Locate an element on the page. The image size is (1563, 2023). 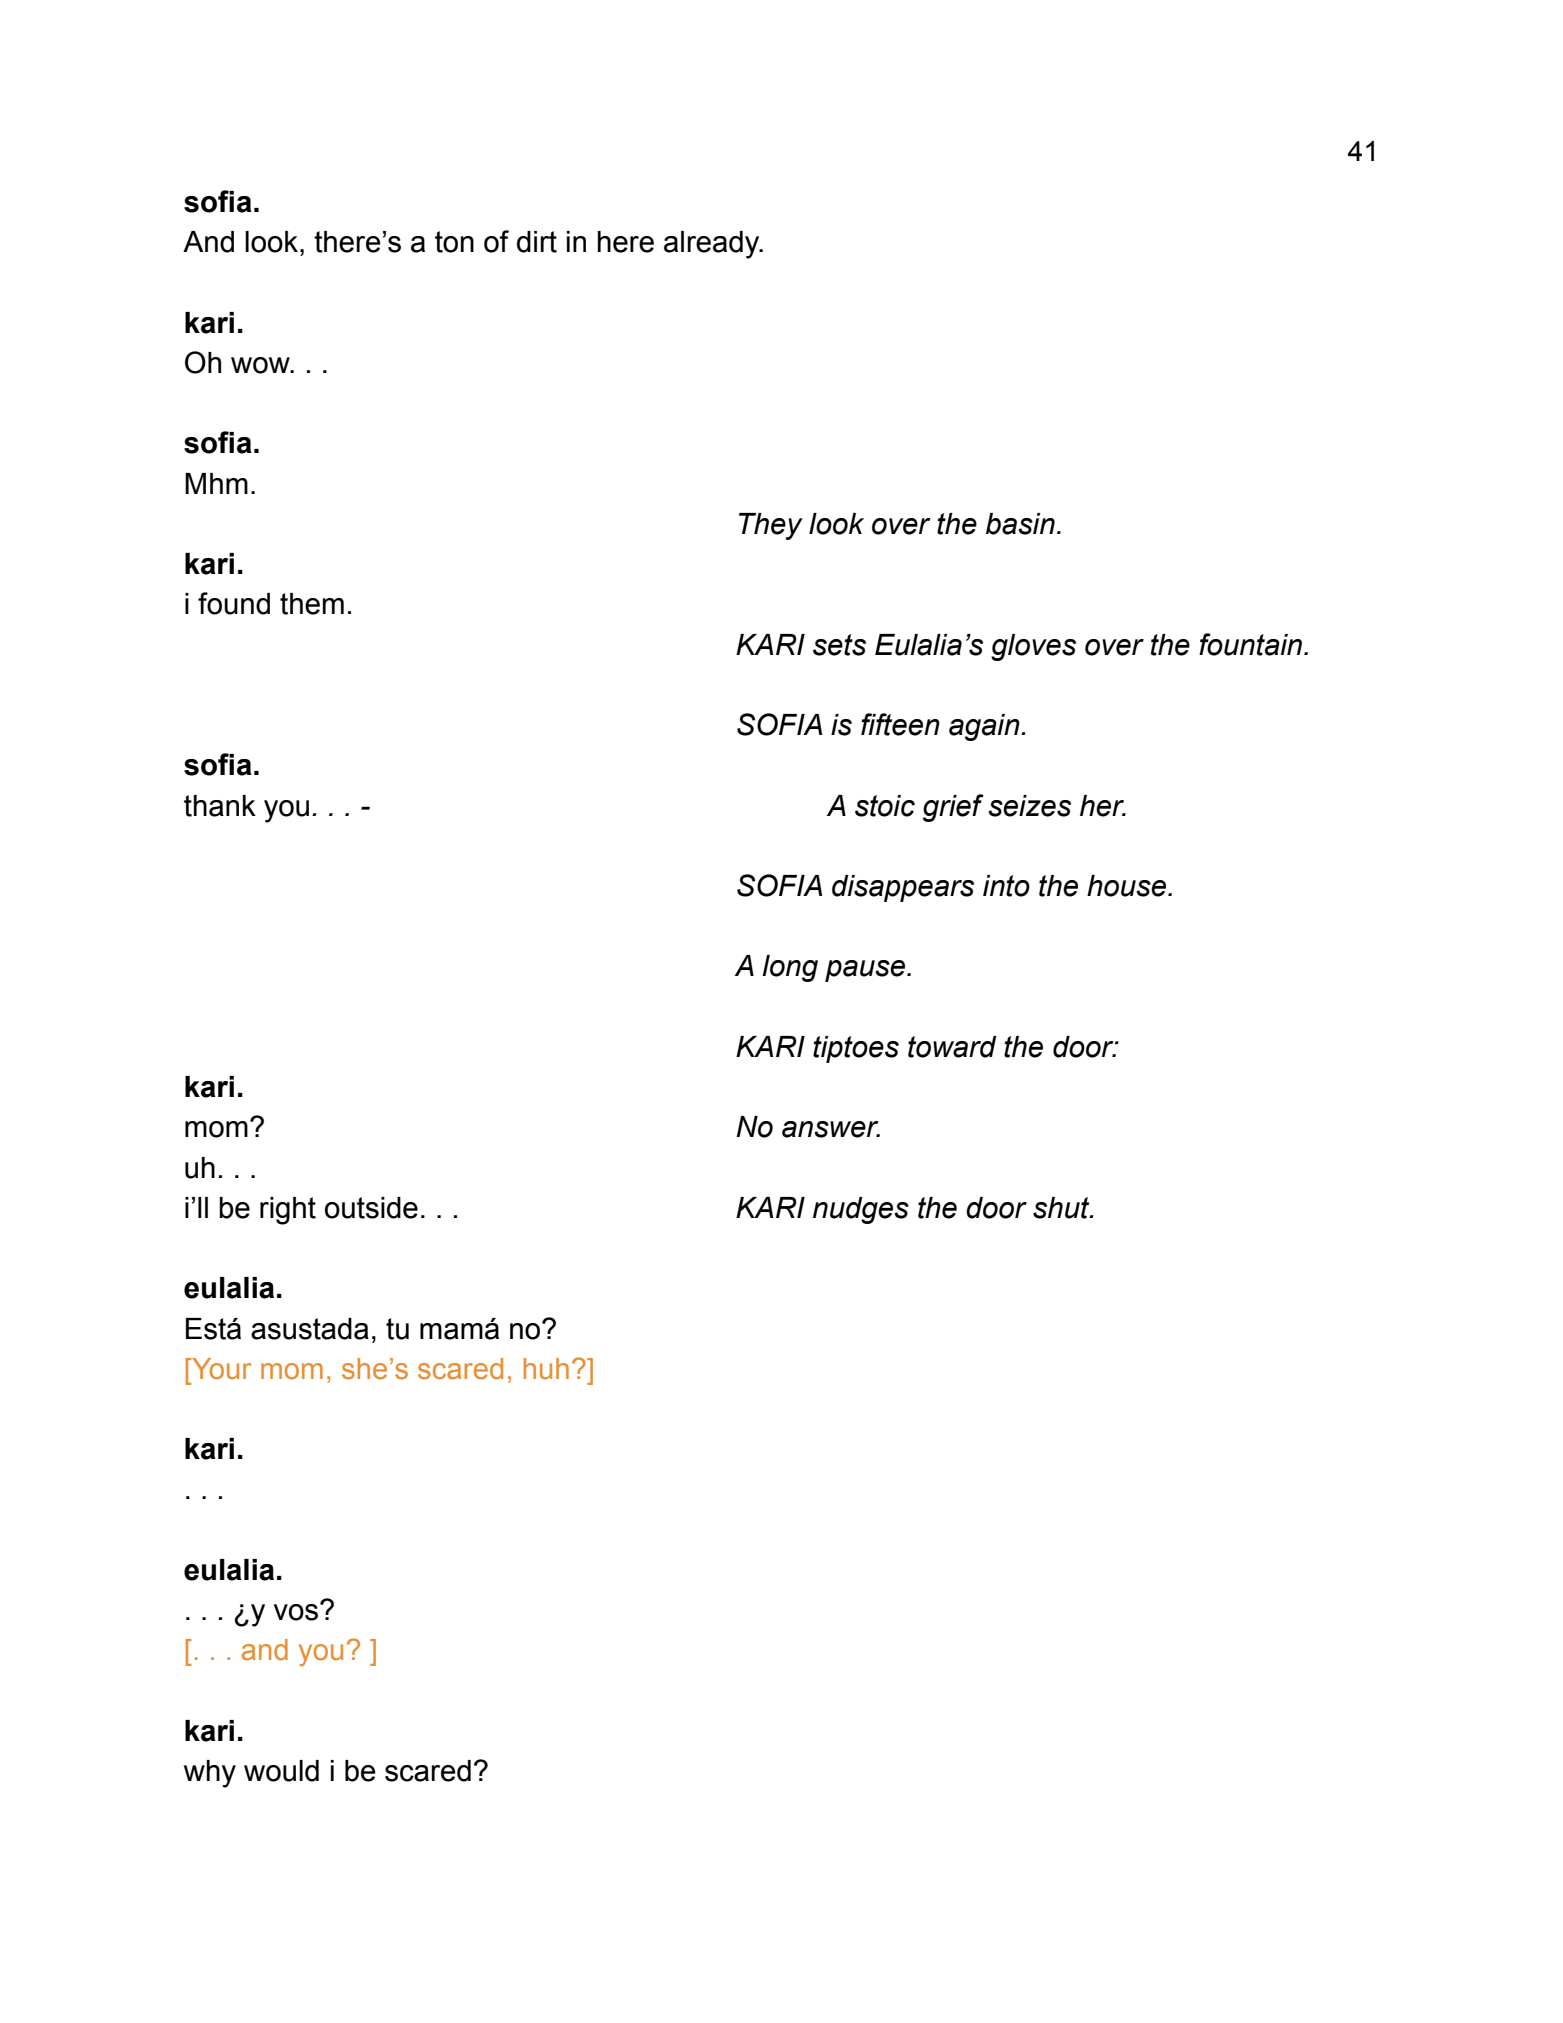
would is located at coordinates (281, 1771).
